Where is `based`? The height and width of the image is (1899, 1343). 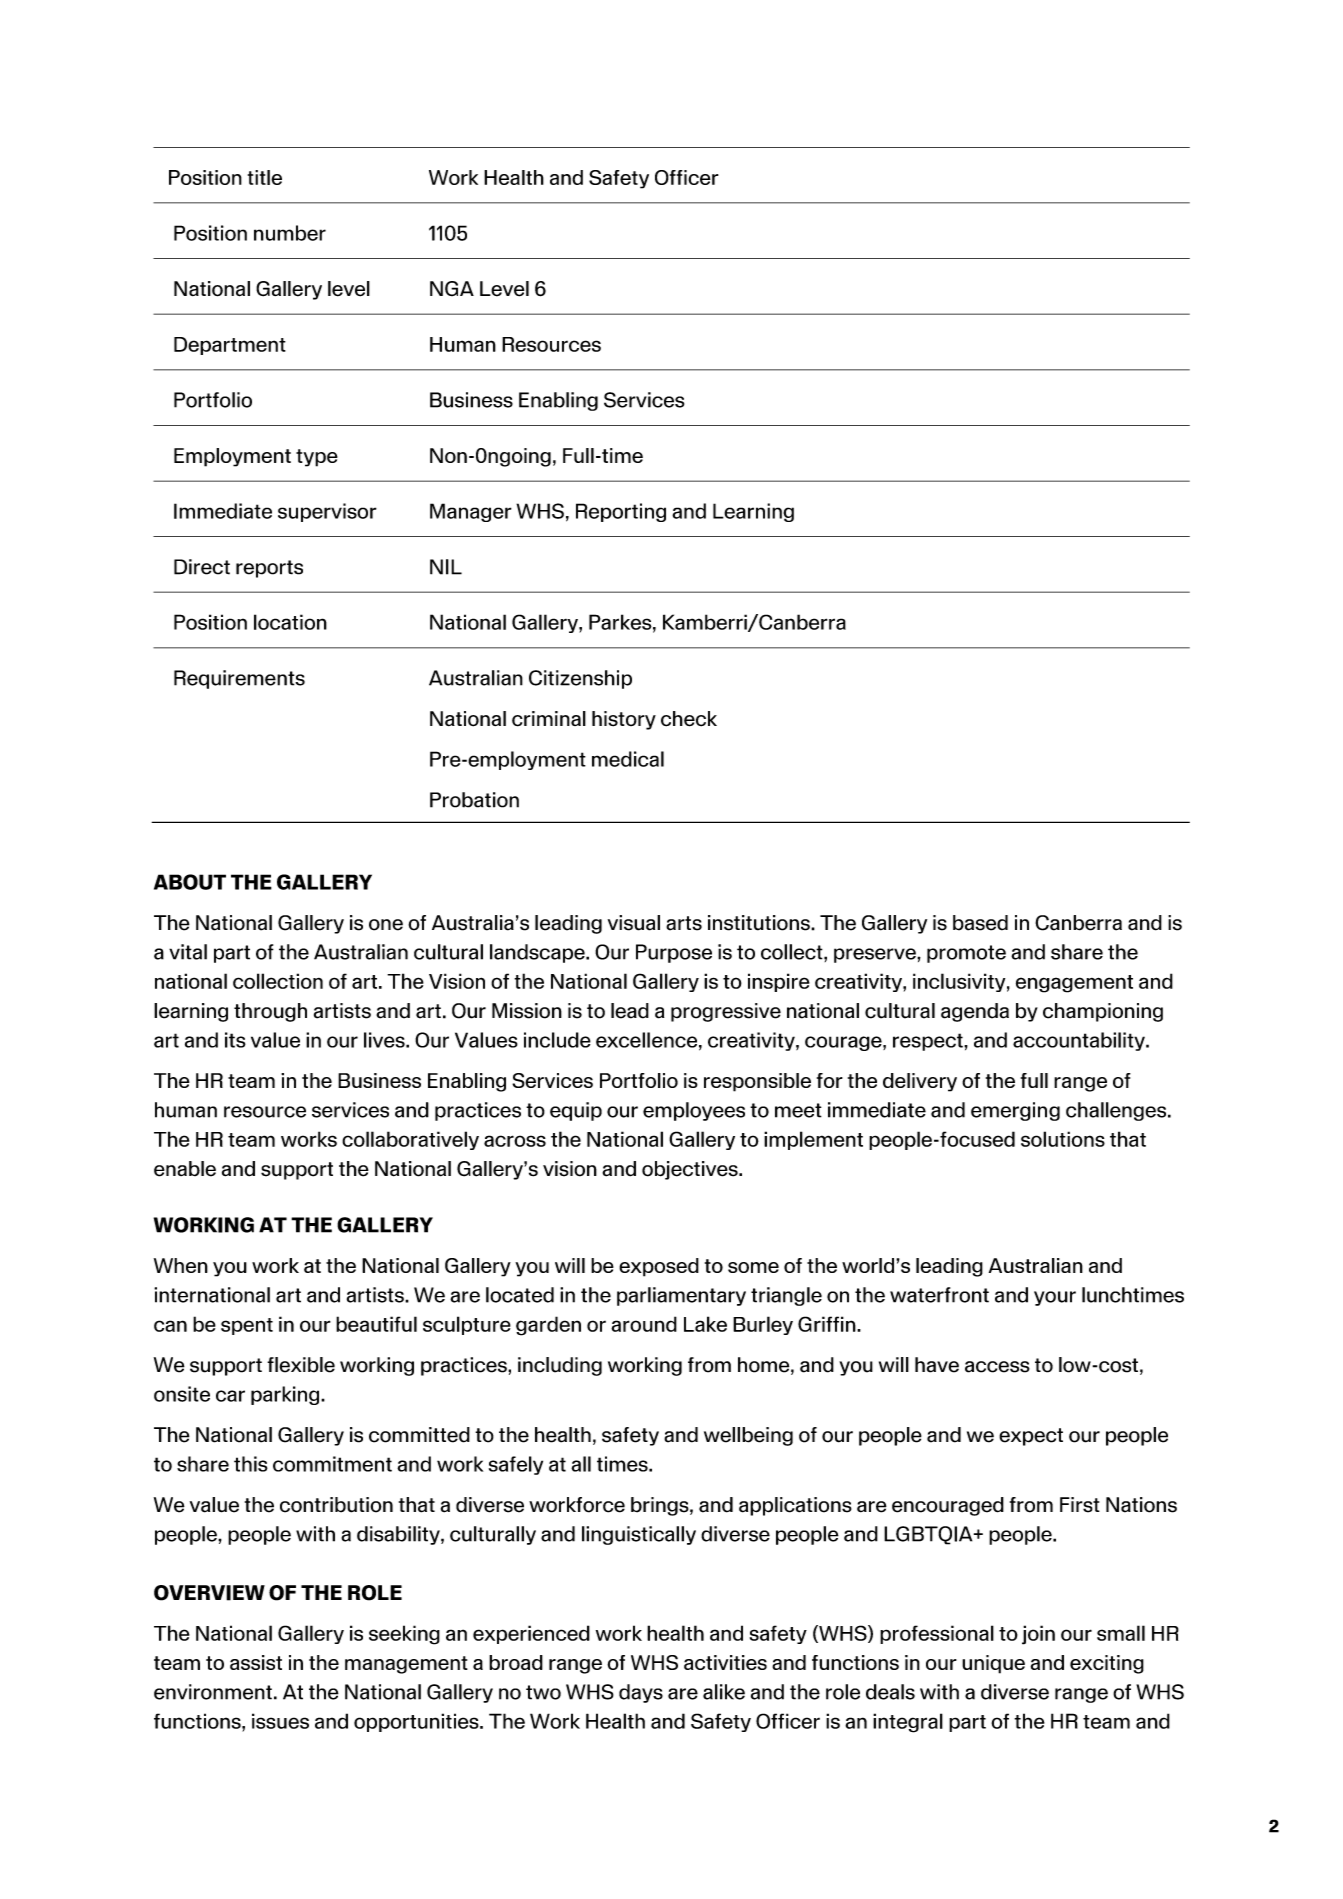 based is located at coordinates (980, 923).
